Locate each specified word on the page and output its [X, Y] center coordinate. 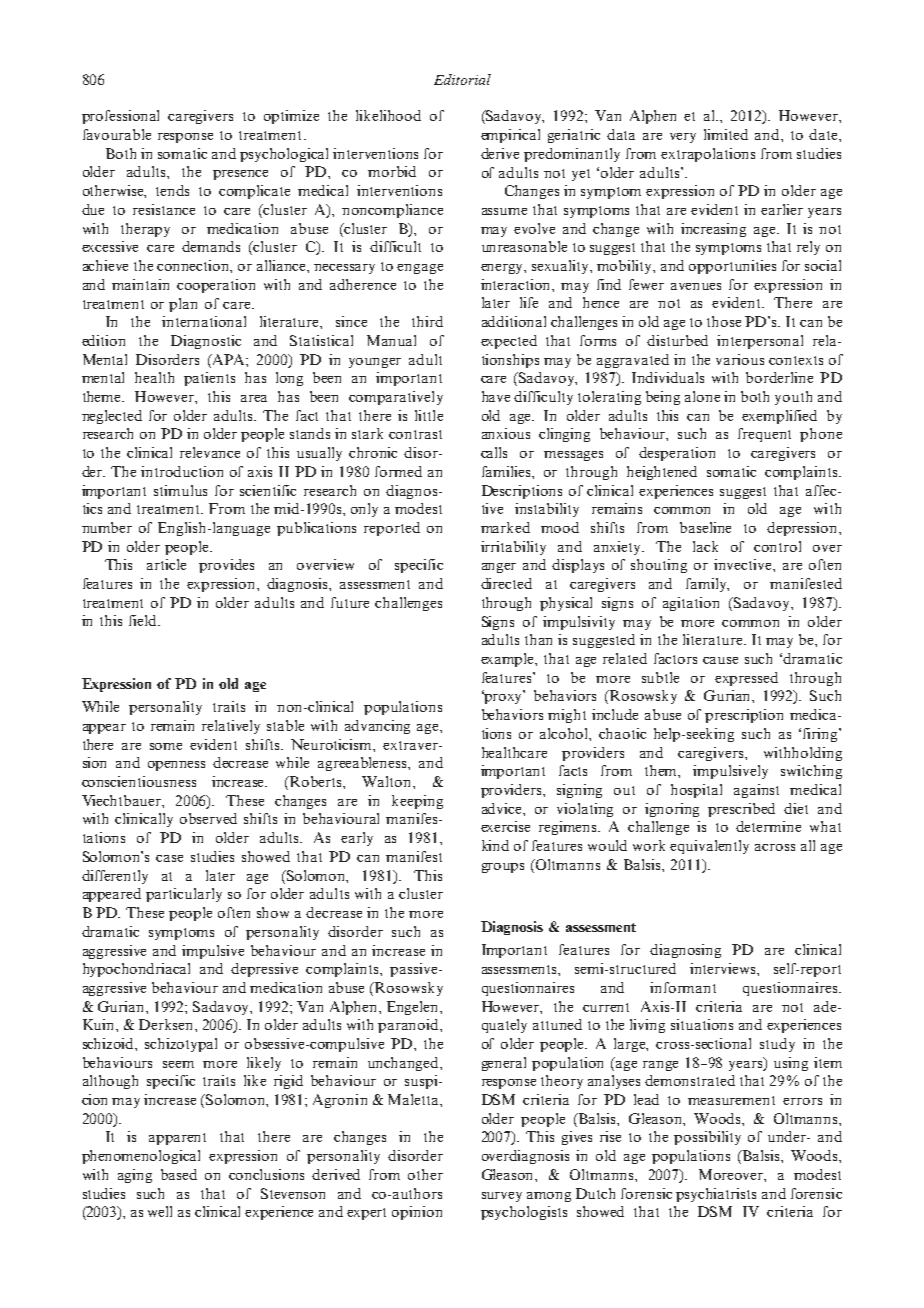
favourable [117, 134]
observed [208, 818]
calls [494, 452]
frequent [764, 435]
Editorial [462, 79]
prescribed [741, 810]
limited [726, 134]
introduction [182, 471]
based [179, 1174]
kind [495, 845]
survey [502, 1197]
